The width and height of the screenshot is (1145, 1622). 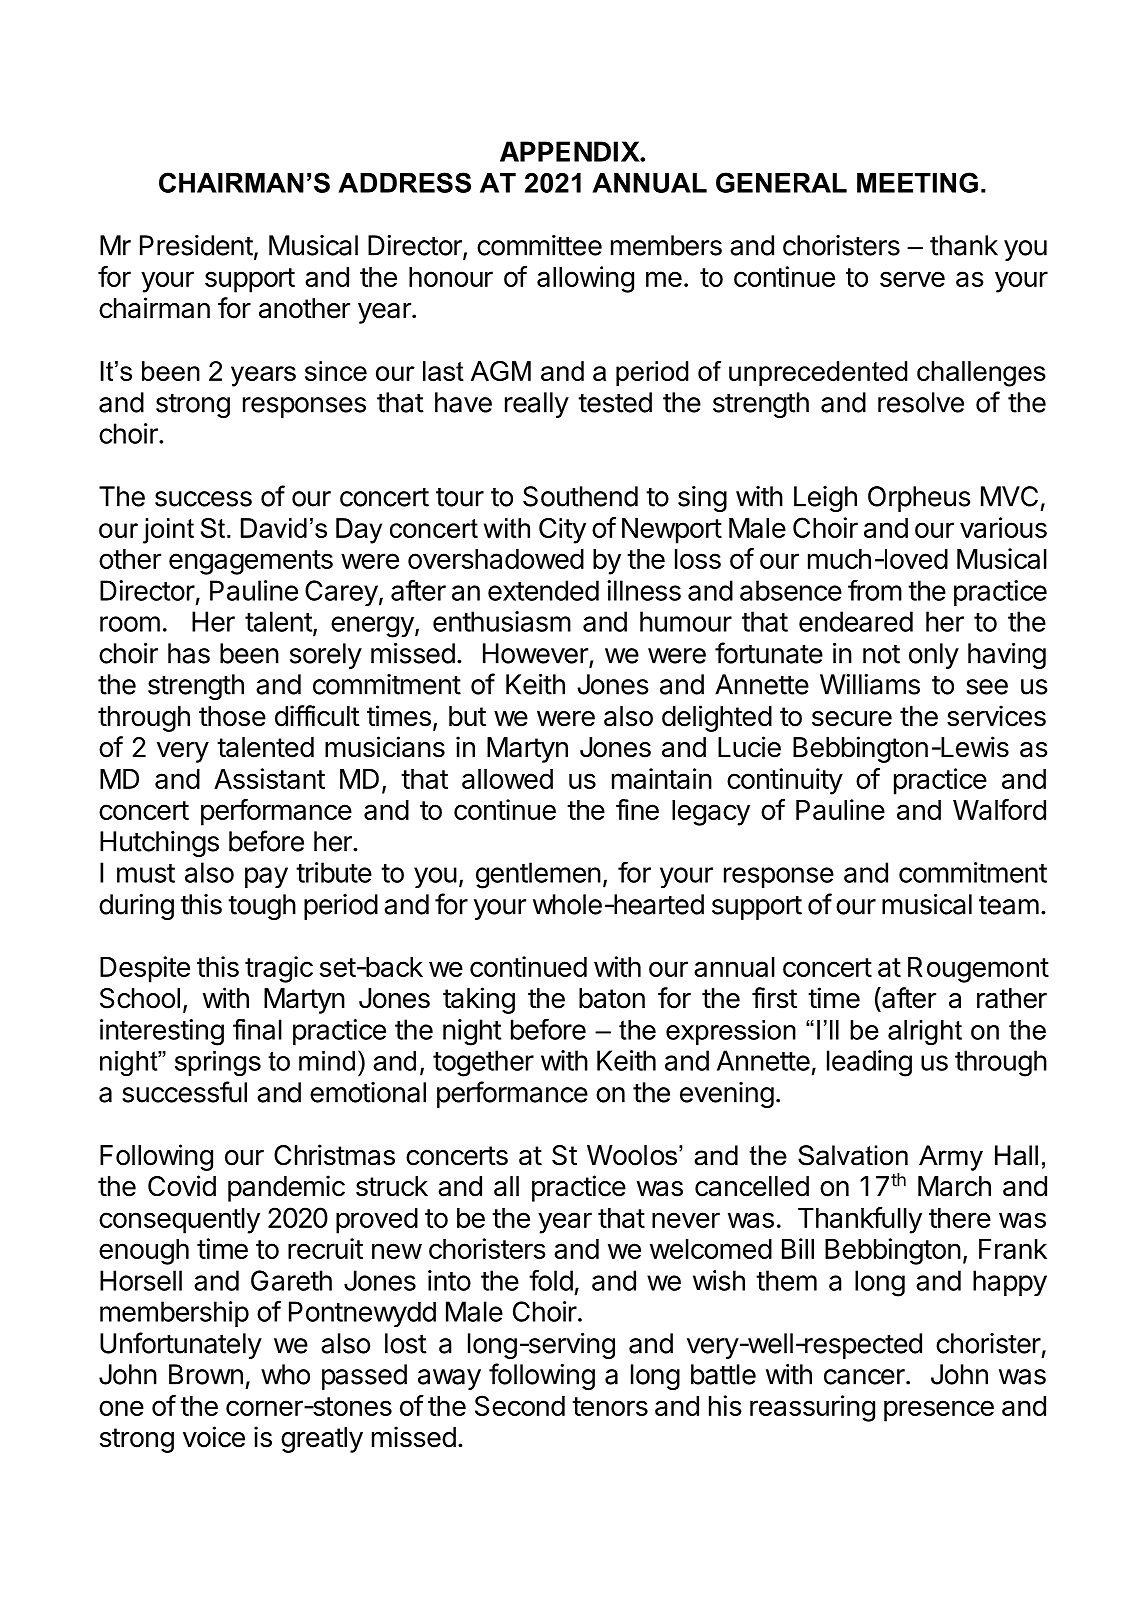 What do you see at coordinates (206, 1374) in the screenshot?
I see `Brown` at bounding box center [206, 1374].
